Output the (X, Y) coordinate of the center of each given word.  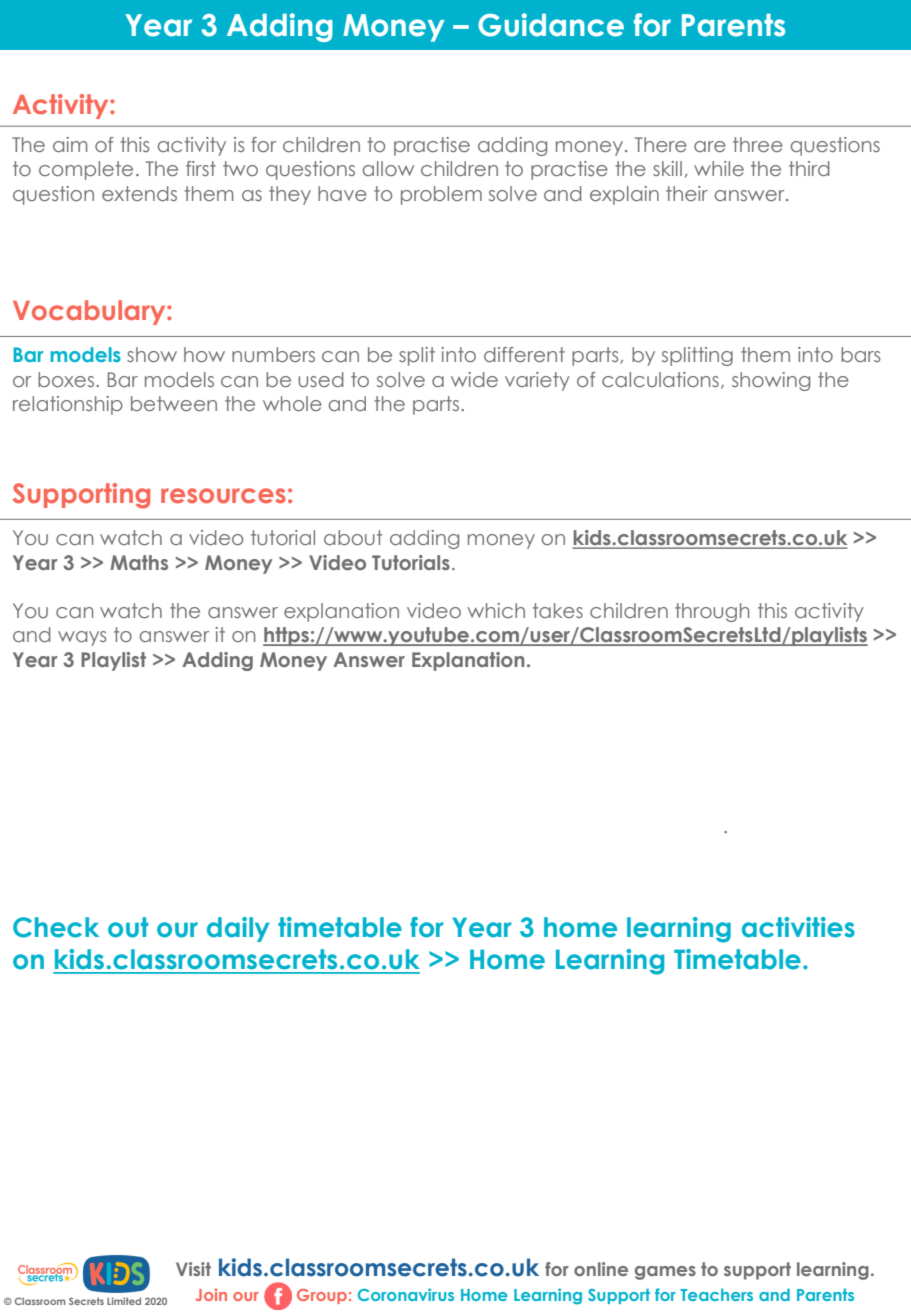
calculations (660, 379)
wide (474, 379)
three (758, 144)
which (496, 610)
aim (70, 144)
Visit (193, 1269)
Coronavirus (406, 1294)
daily (238, 929)
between (174, 403)
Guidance (551, 25)
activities (798, 927)
